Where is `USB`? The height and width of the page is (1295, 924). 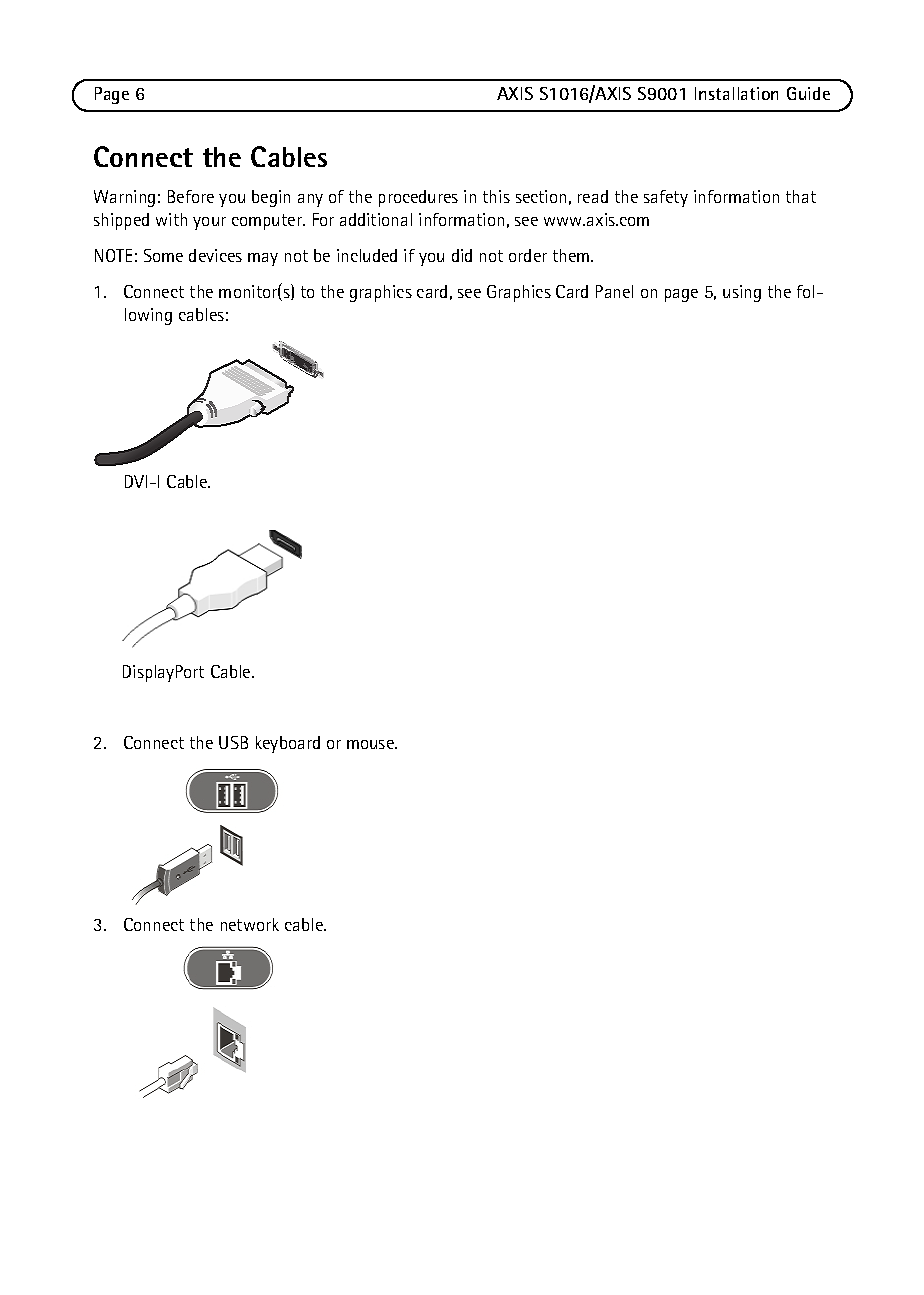 USB is located at coordinates (233, 742).
